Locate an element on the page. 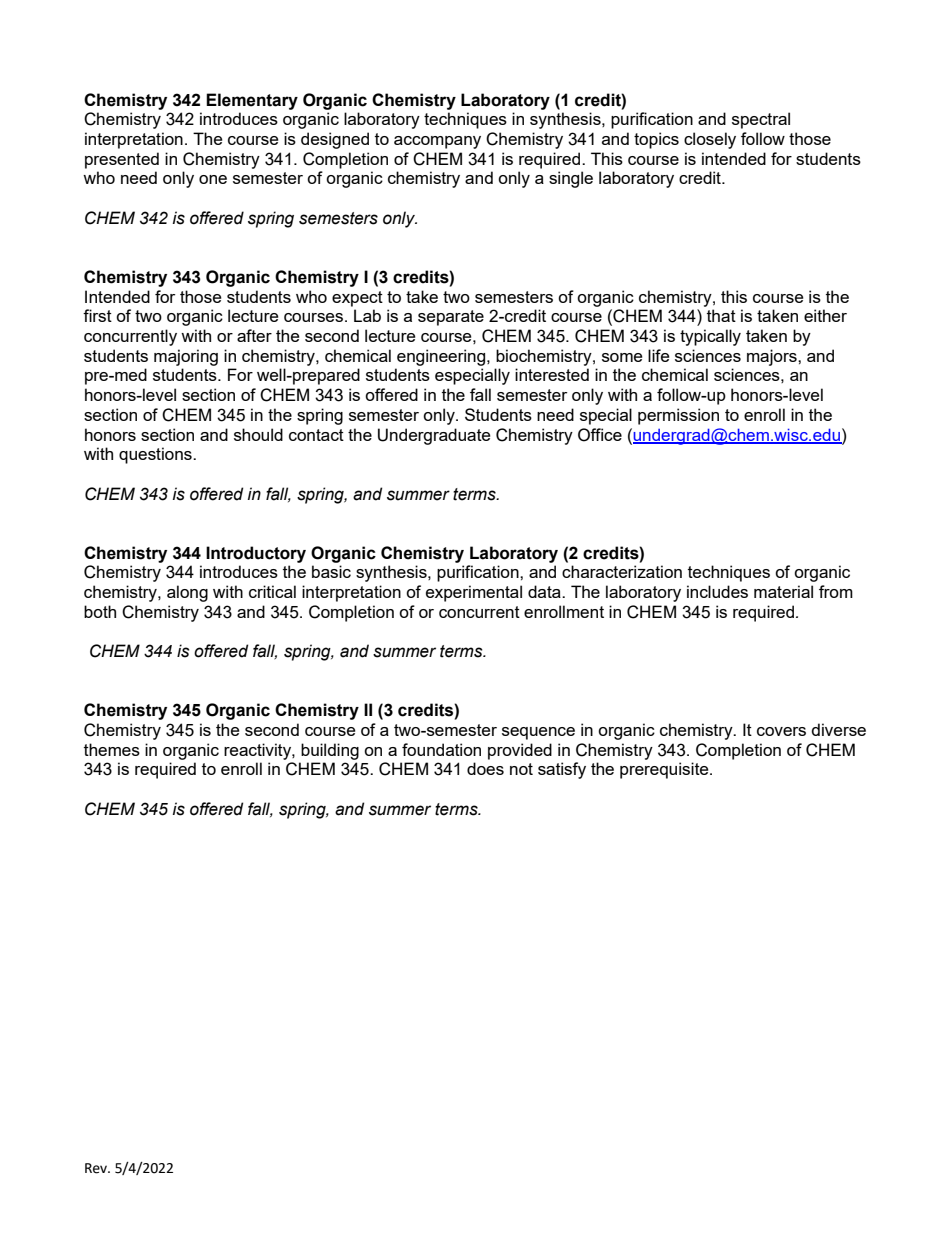  does is located at coordinates (485, 768).
